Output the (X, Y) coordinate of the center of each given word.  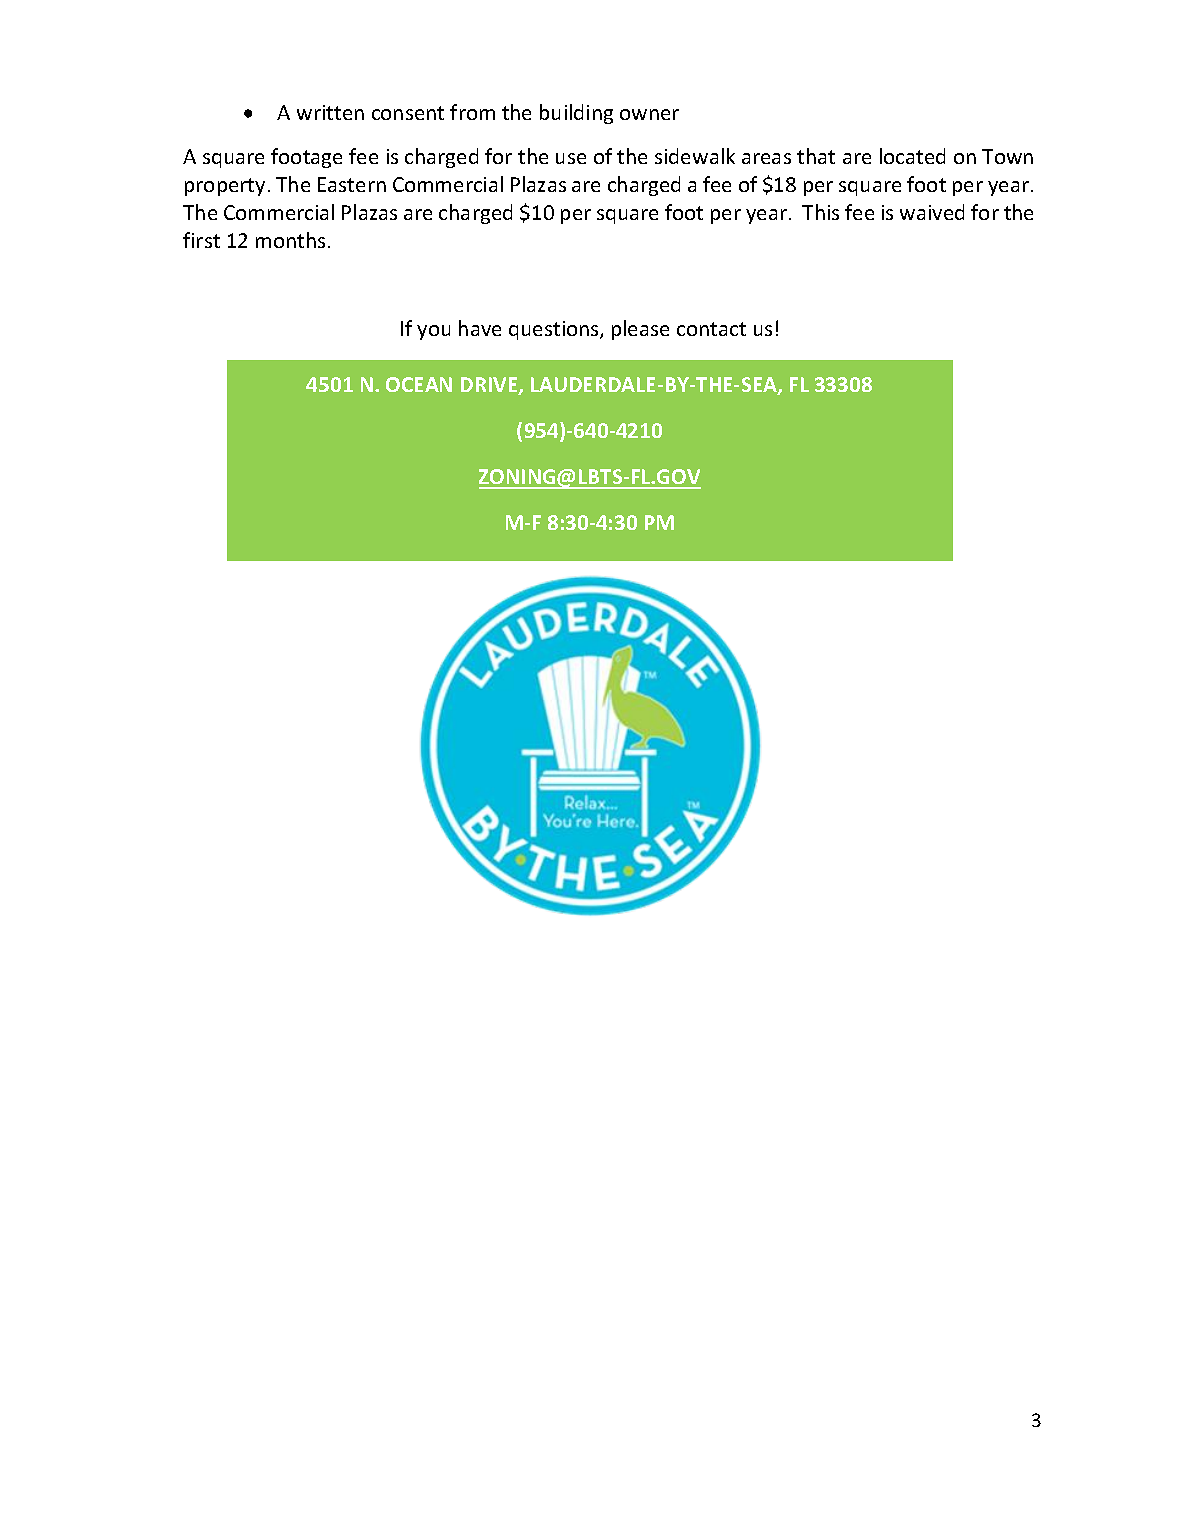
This (820, 212)
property (225, 187)
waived (932, 212)
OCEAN (419, 384)
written (330, 112)
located (912, 156)
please (640, 330)
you (433, 332)
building (576, 114)
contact (711, 329)
